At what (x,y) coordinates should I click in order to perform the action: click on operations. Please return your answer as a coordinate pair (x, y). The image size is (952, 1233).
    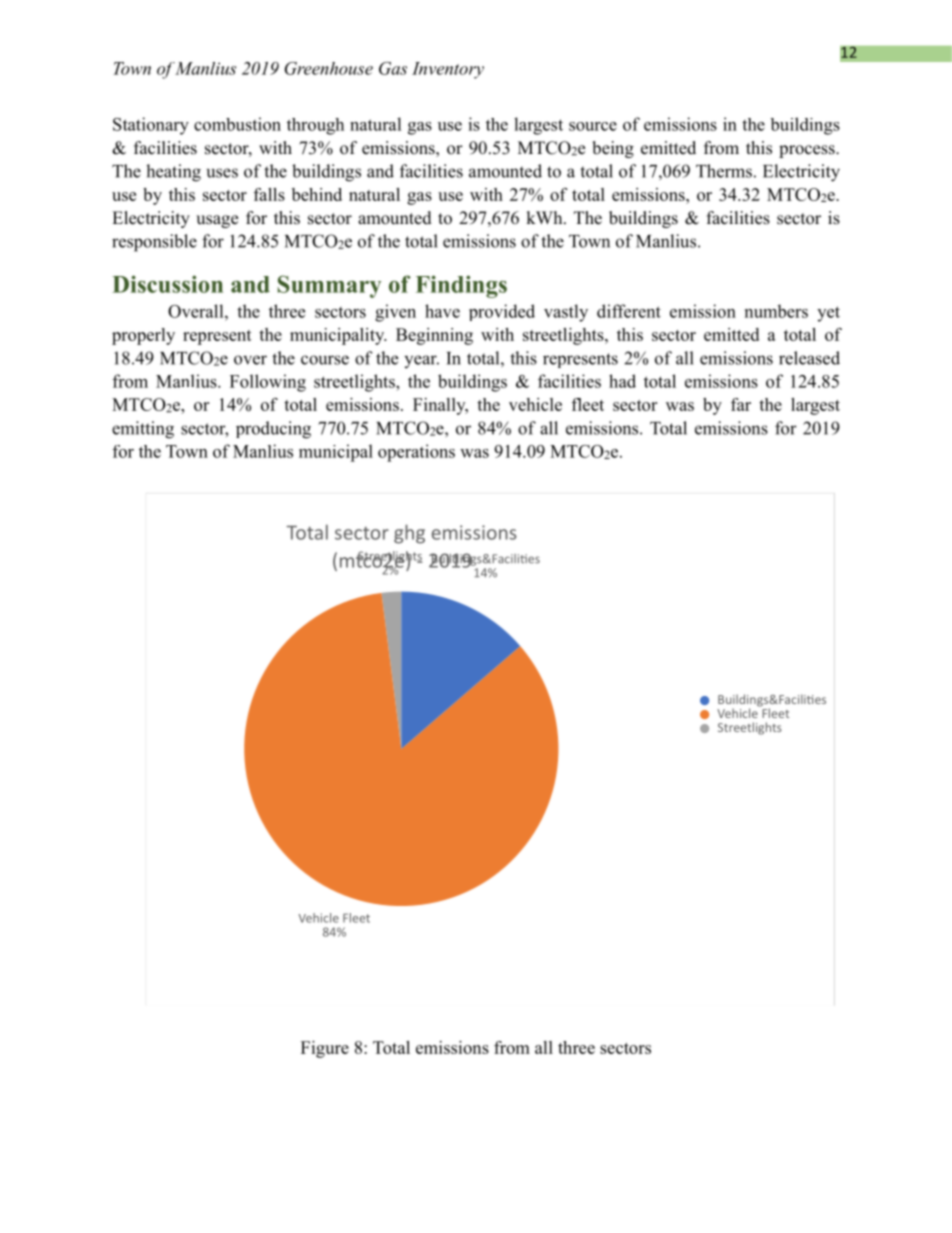
    Looking at the image, I should click on (416, 453).
